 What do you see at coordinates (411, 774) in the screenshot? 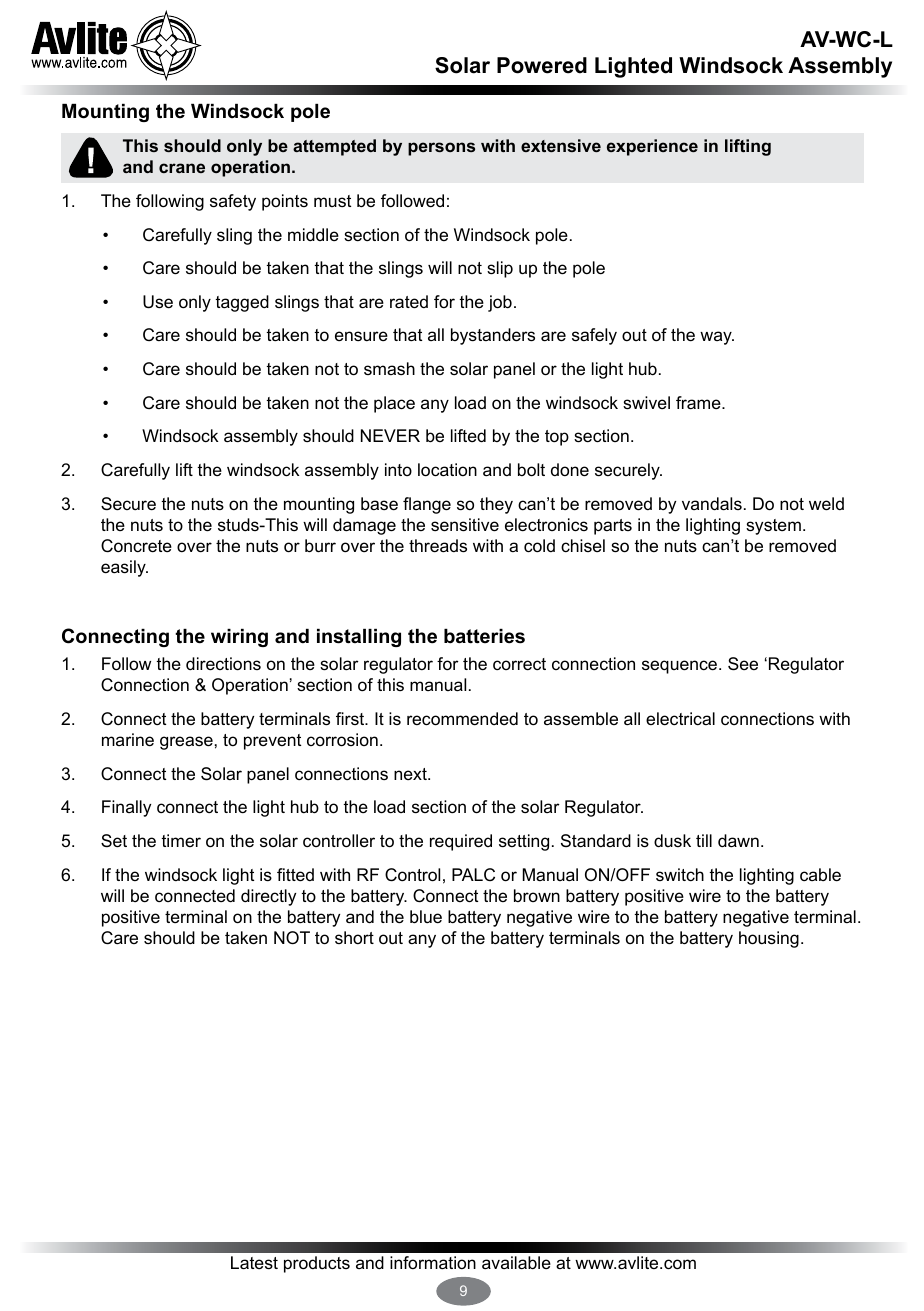
I see `next` at bounding box center [411, 774].
